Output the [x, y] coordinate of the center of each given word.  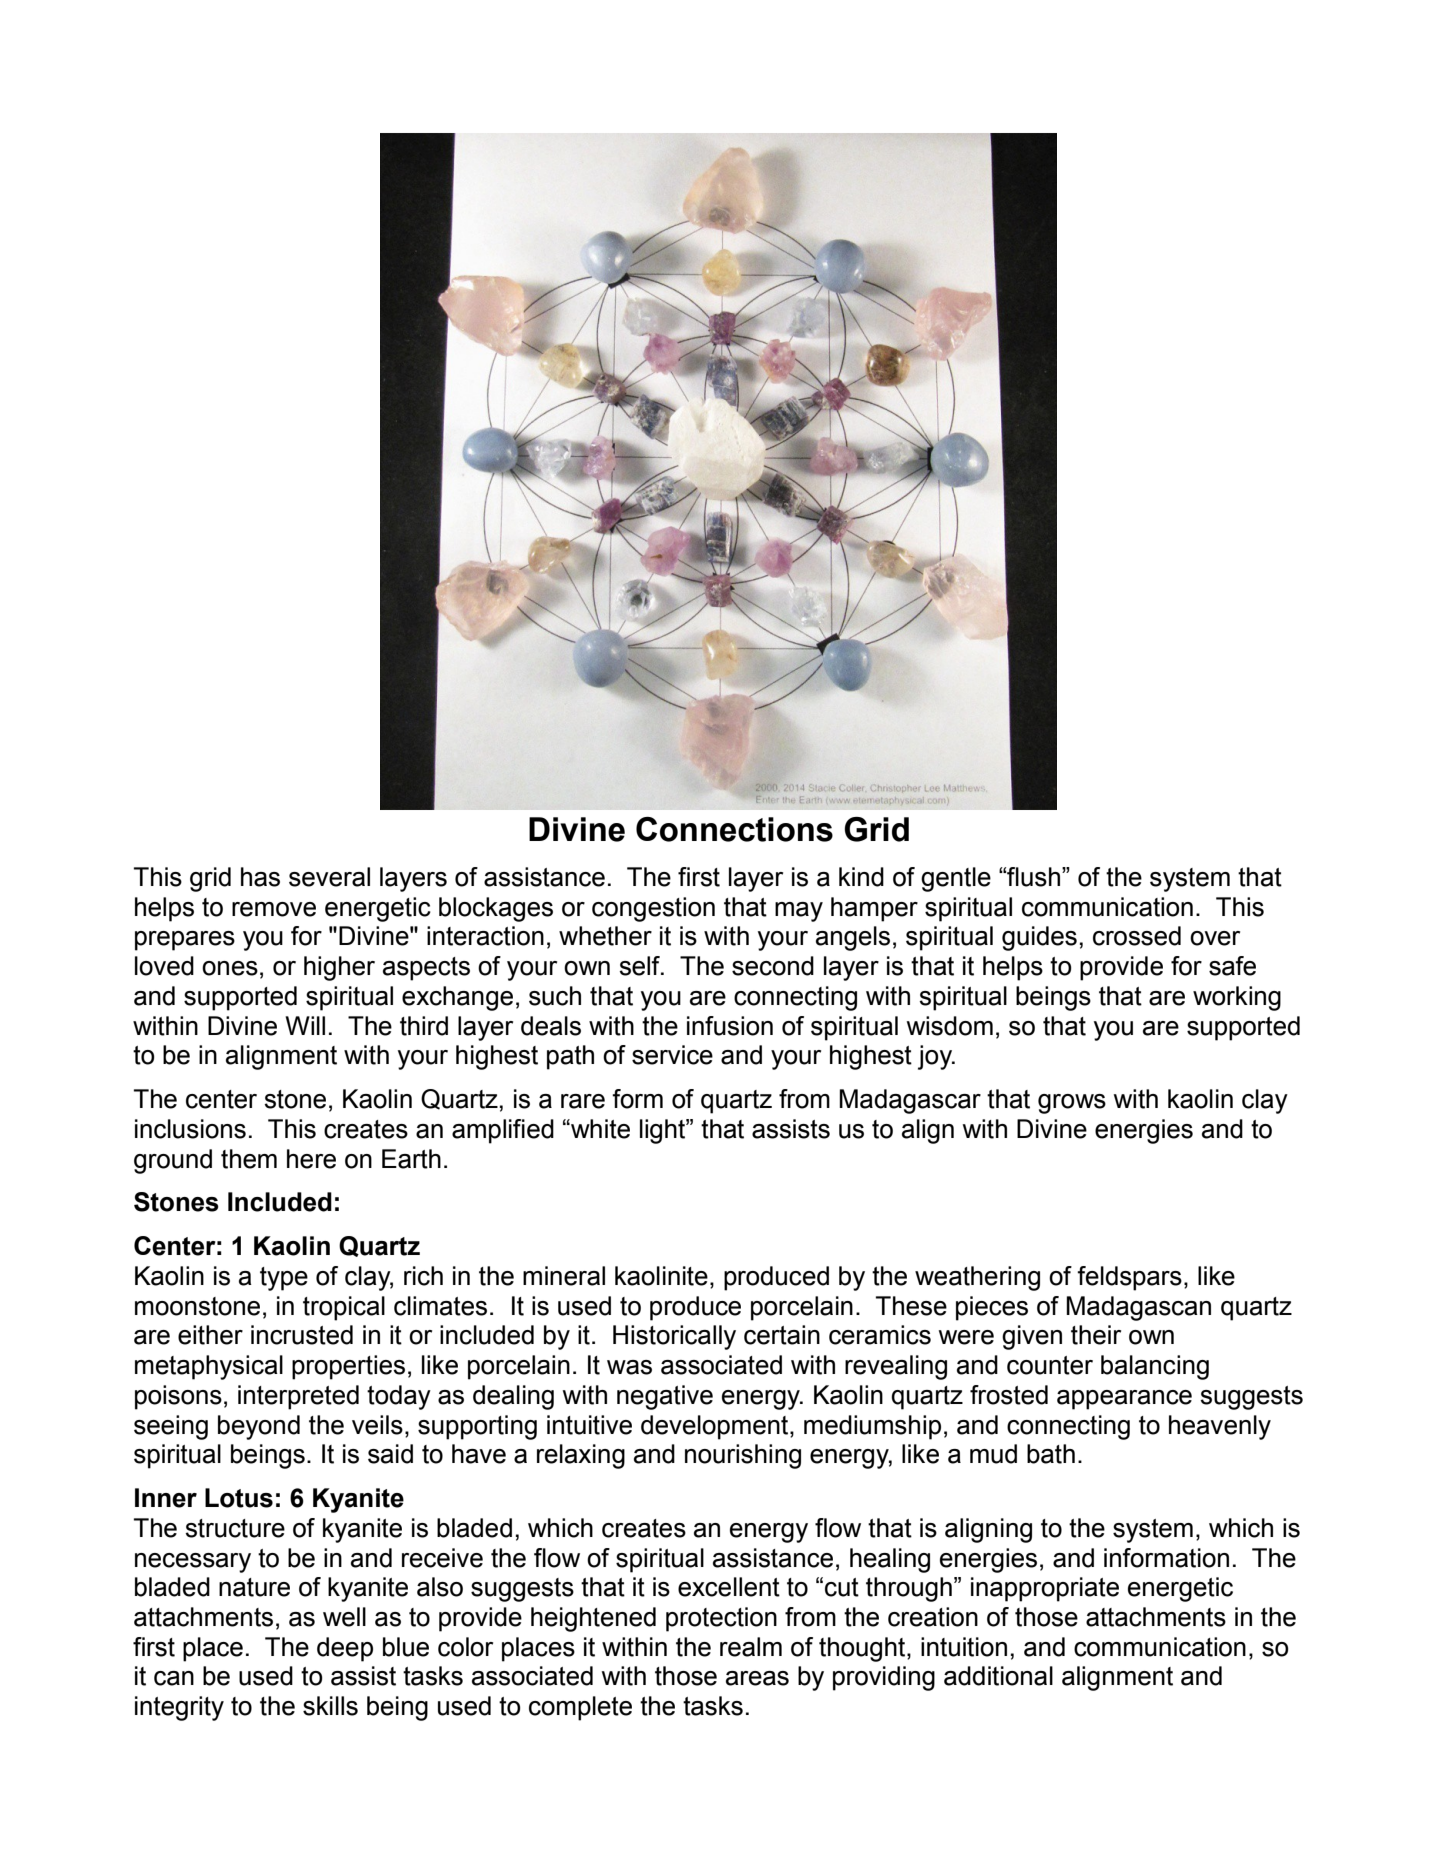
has [260, 877]
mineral [564, 1276]
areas [757, 1678]
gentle [956, 879]
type [284, 1279]
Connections [734, 829]
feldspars [1129, 1278]
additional [998, 1676]
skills [330, 1706]
